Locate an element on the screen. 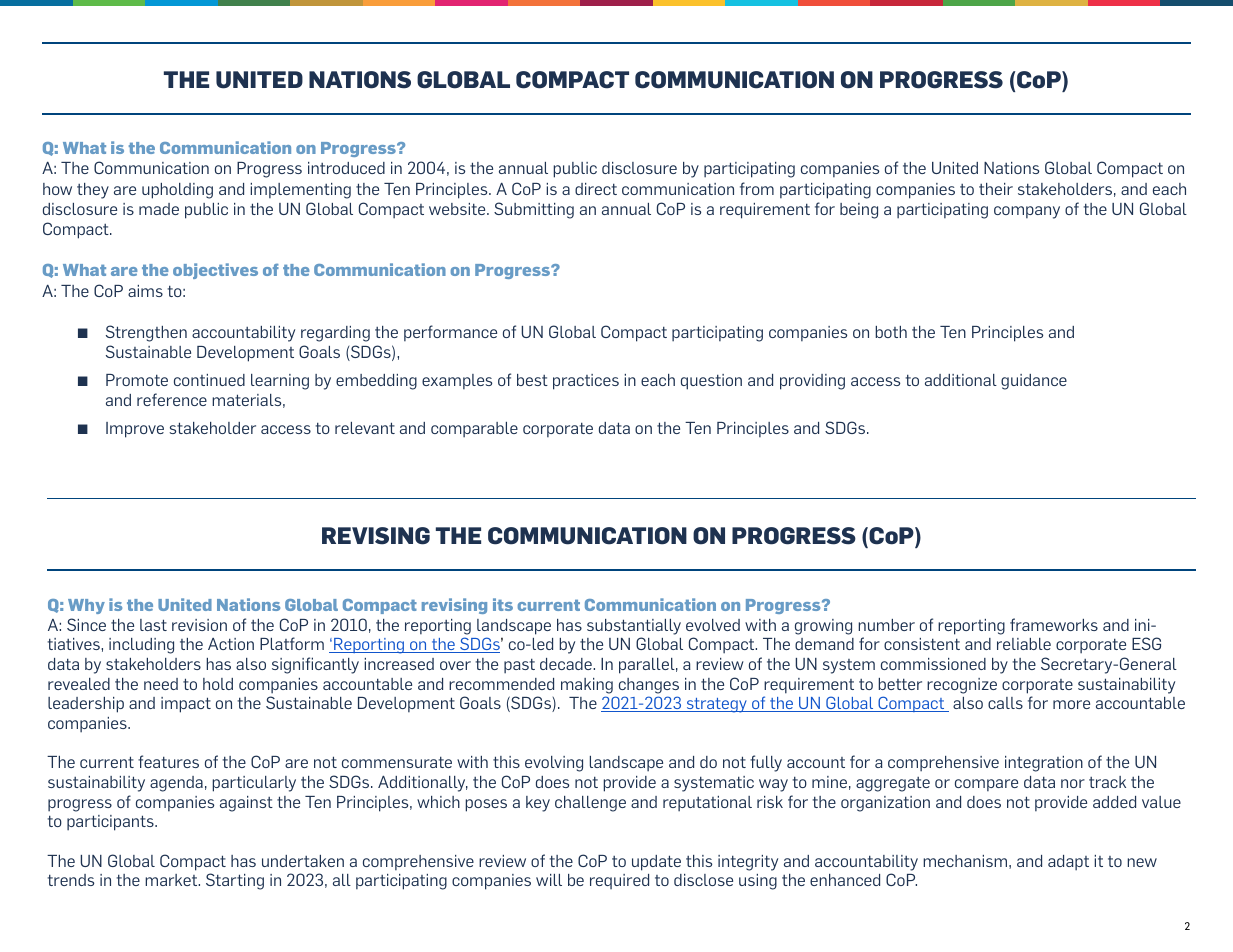 The height and width of the screenshot is (952, 1233). reliable is located at coordinates (1024, 644).
